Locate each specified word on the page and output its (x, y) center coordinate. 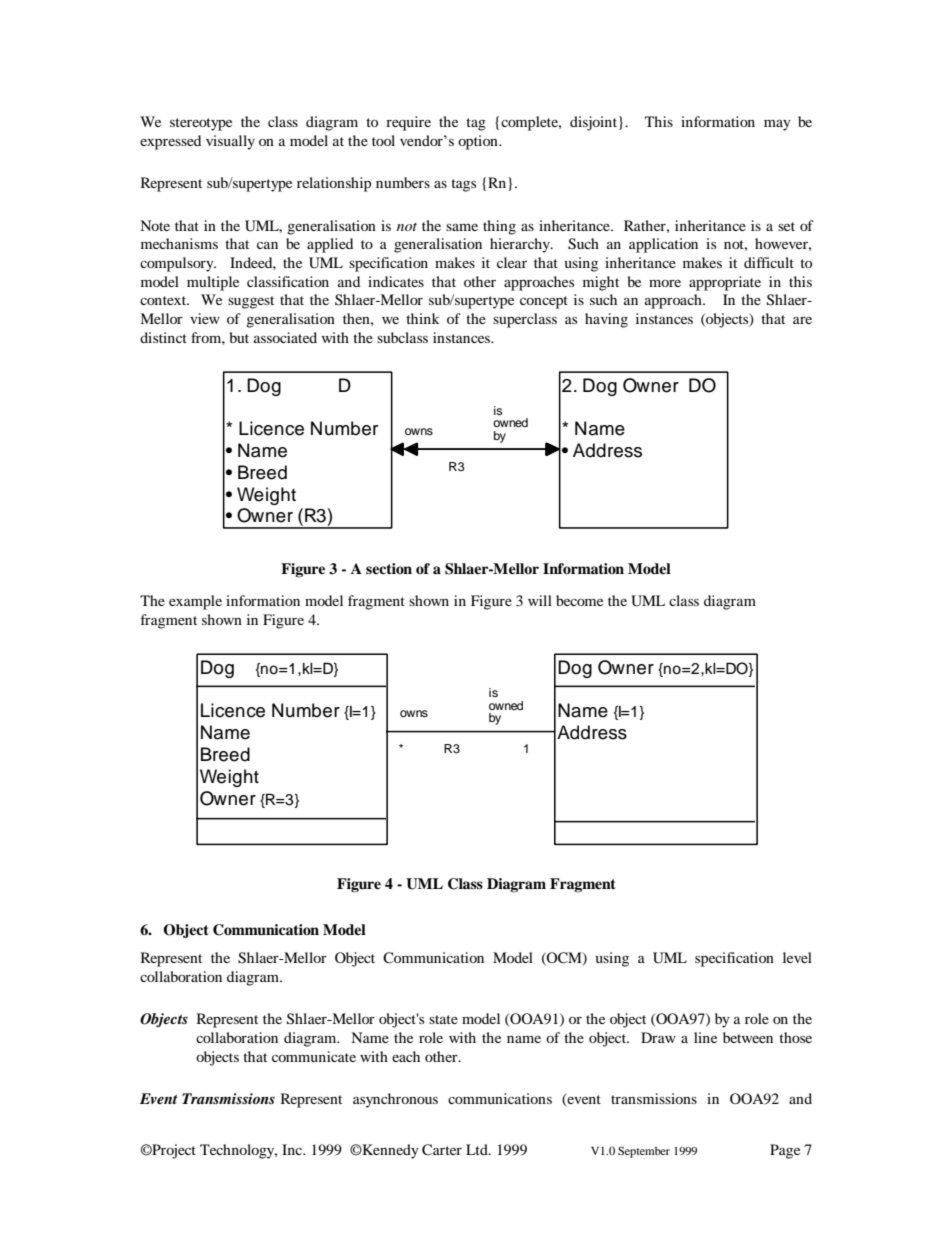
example (195, 602)
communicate (314, 1056)
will (540, 600)
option (479, 142)
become (579, 600)
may (777, 125)
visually (230, 142)
